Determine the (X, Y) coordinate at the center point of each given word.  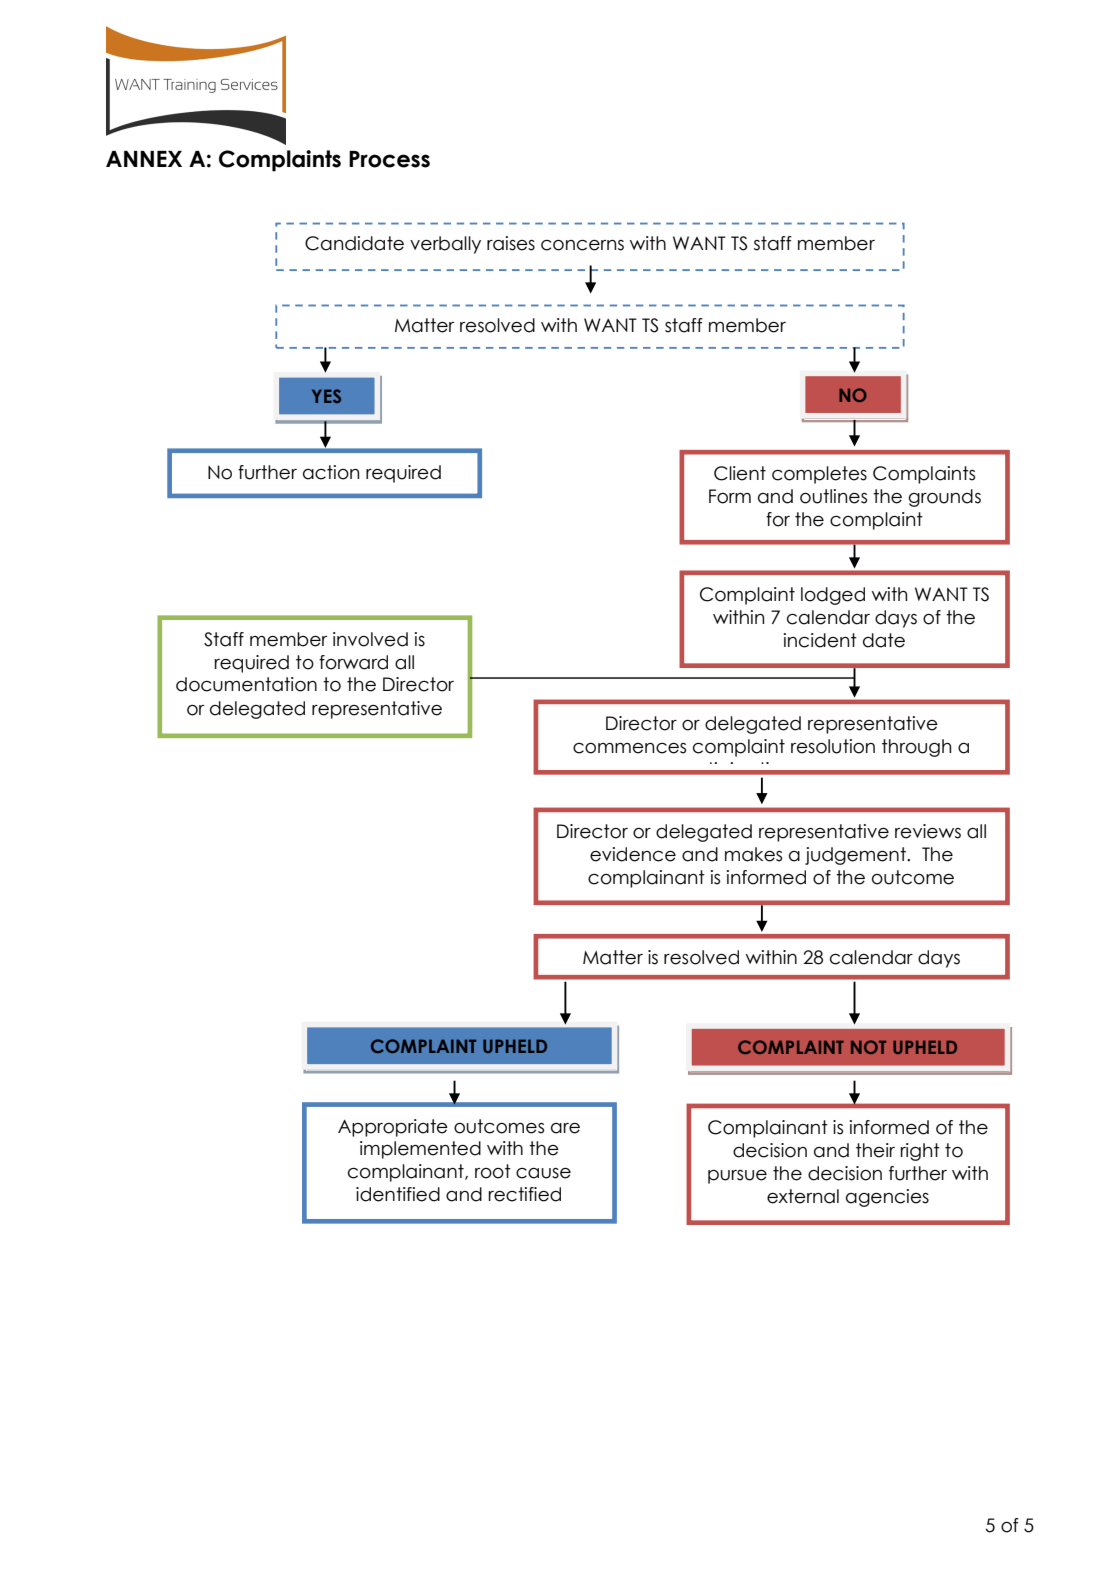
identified (398, 1194)
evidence (633, 854)
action (331, 472)
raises (511, 243)
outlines (833, 496)
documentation (246, 684)
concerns (582, 245)
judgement (856, 856)
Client (740, 473)
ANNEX (144, 159)
